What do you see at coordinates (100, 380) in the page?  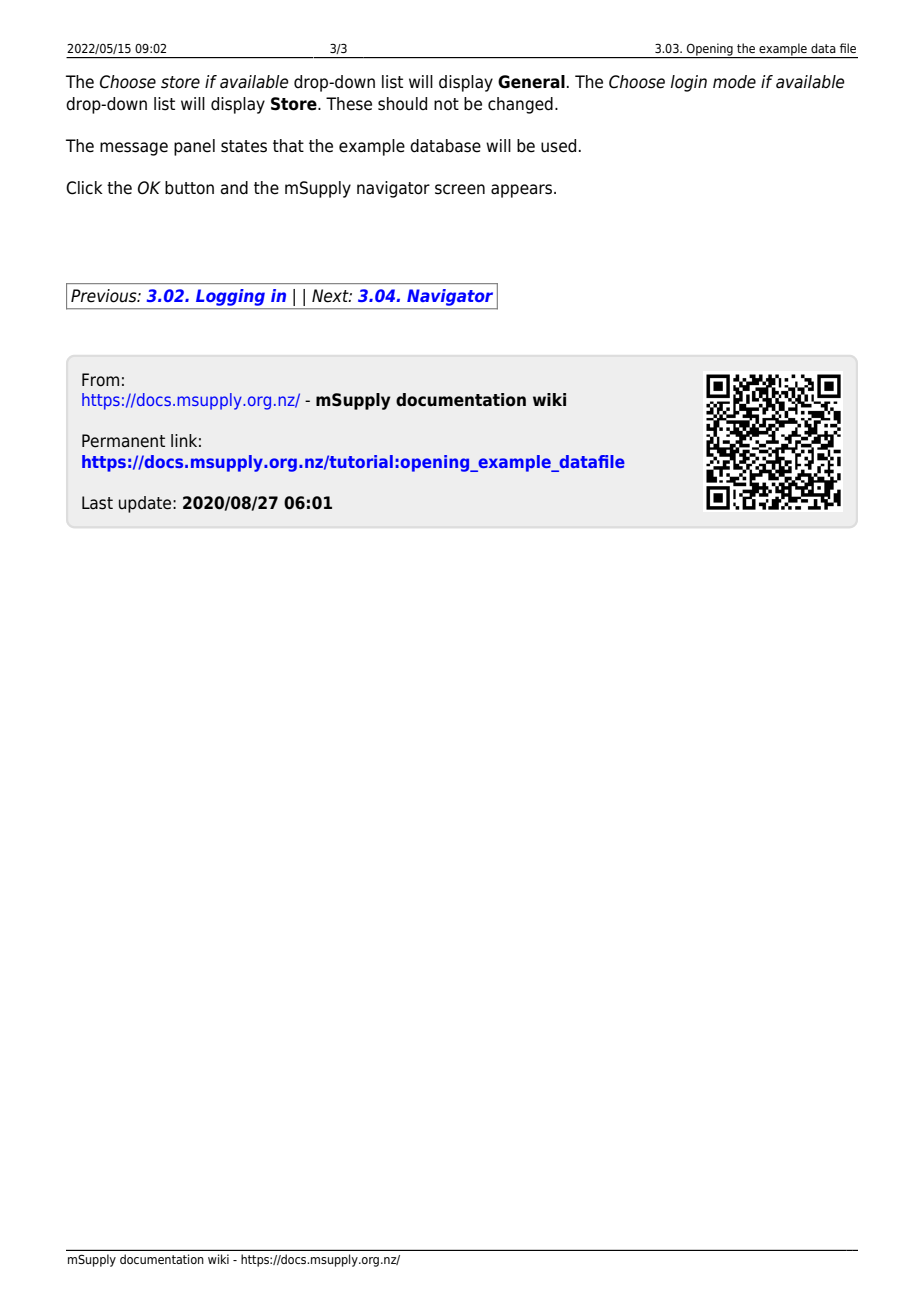 I see `From` at bounding box center [100, 380].
